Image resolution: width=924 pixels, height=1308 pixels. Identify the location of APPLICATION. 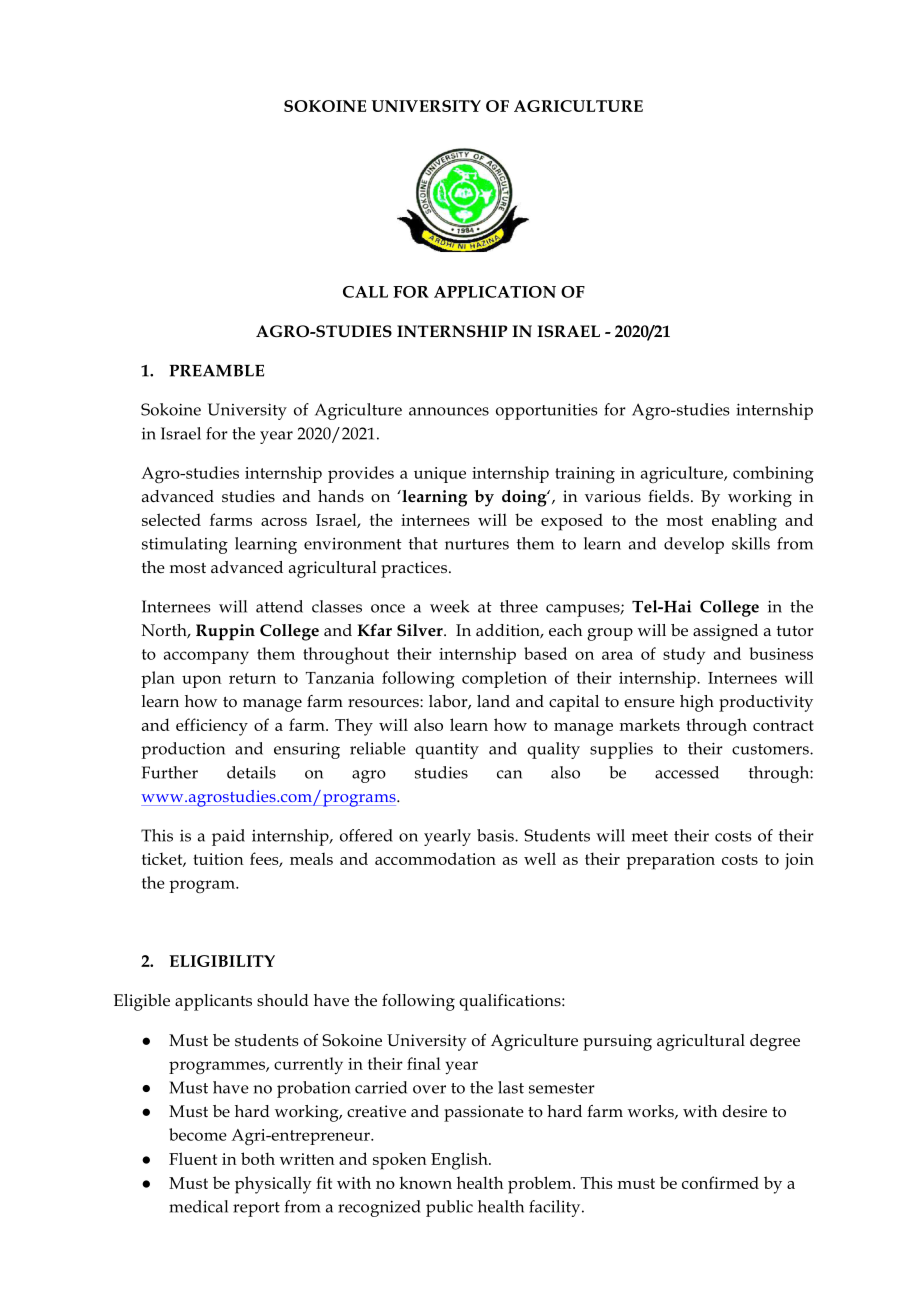
(495, 292).
